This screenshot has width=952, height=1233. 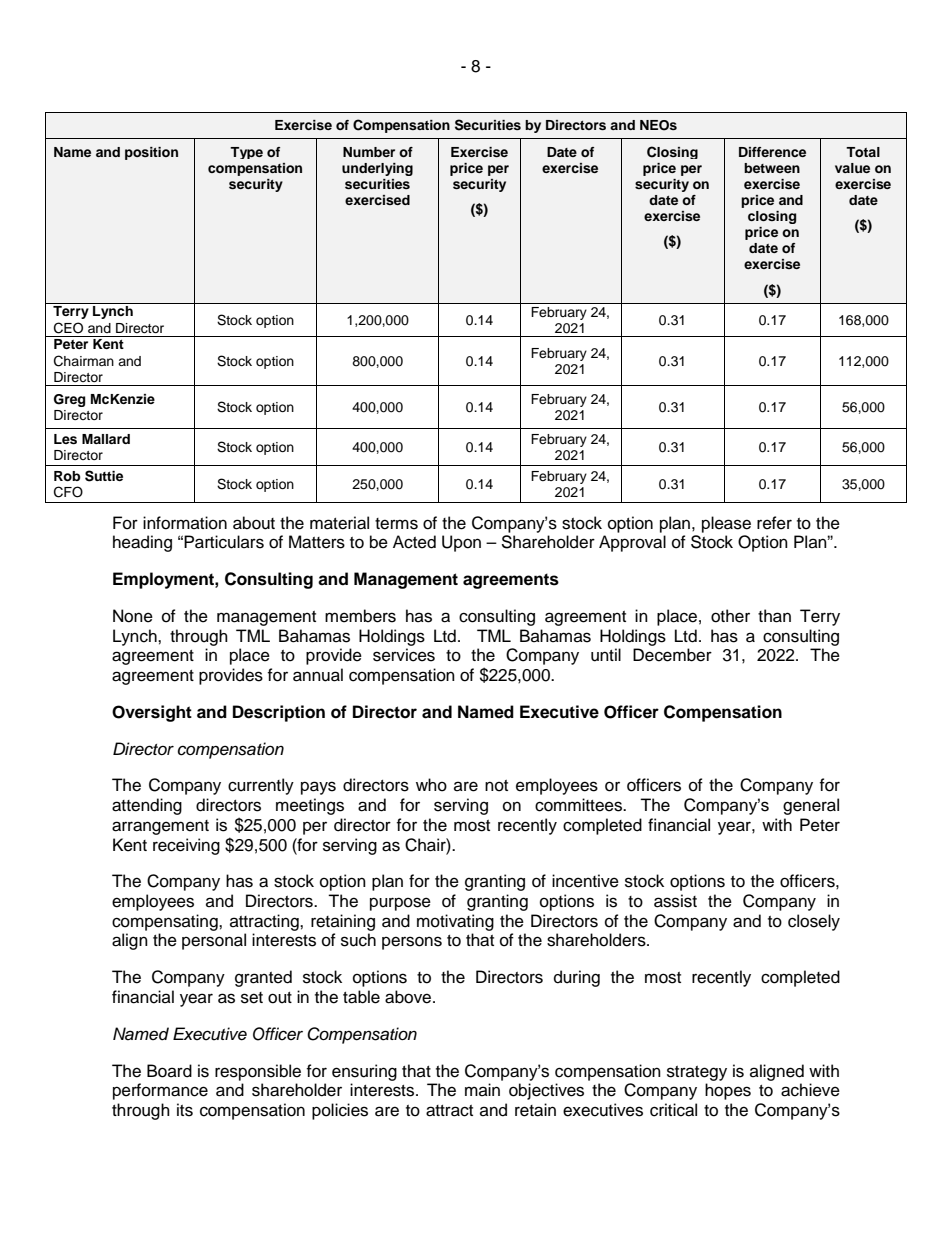 I want to click on position, so click(x=151, y=153).
